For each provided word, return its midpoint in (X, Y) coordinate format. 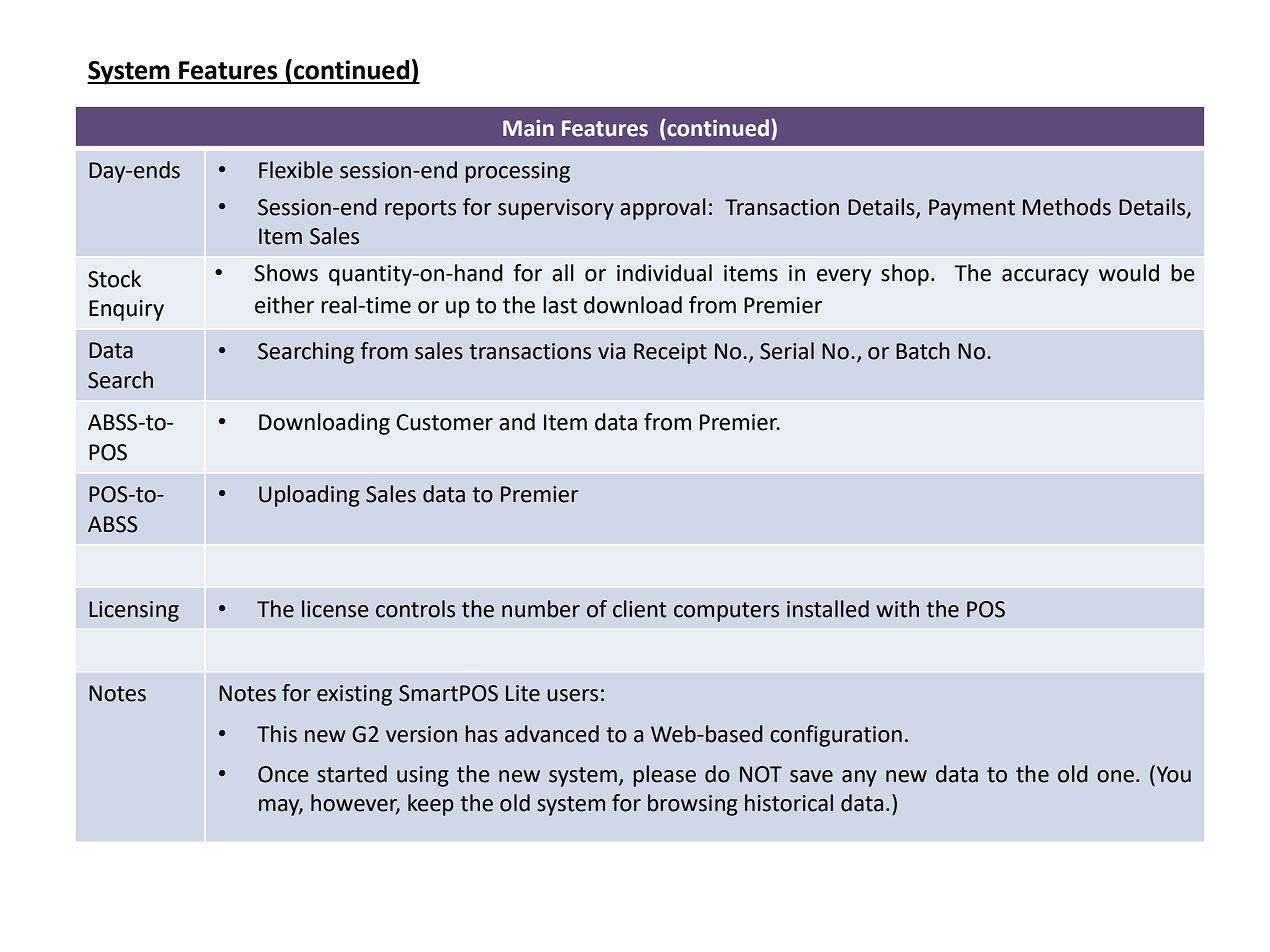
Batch (923, 351)
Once (283, 774)
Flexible (296, 170)
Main (528, 128)
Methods (1067, 207)
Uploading (309, 496)
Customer (444, 422)
